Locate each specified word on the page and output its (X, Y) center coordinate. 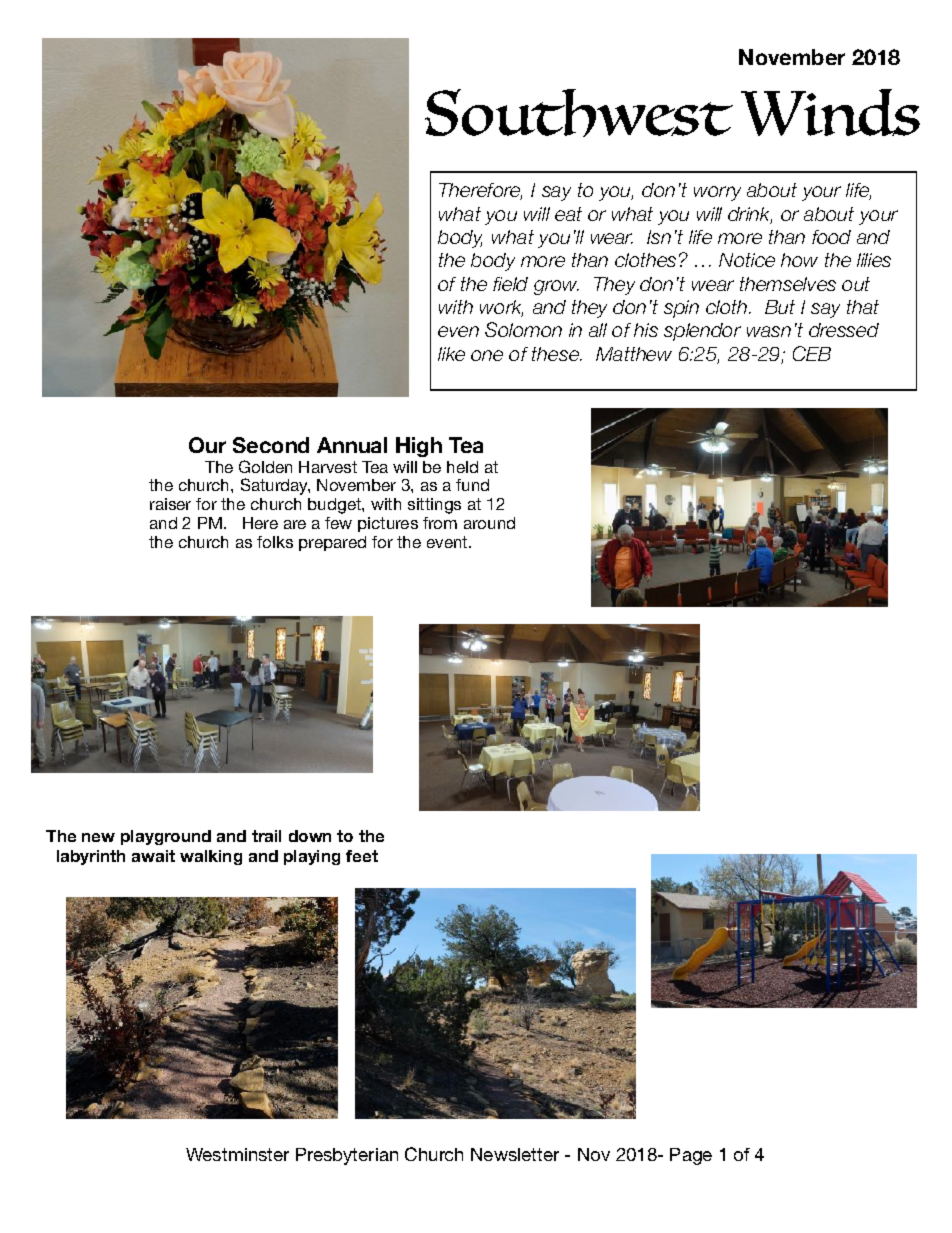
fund (472, 485)
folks (275, 542)
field (510, 284)
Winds (830, 112)
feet (362, 856)
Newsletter (515, 1154)
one (487, 355)
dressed (844, 330)
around (489, 523)
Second (271, 445)
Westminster (237, 1154)
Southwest (579, 113)
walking (211, 857)
